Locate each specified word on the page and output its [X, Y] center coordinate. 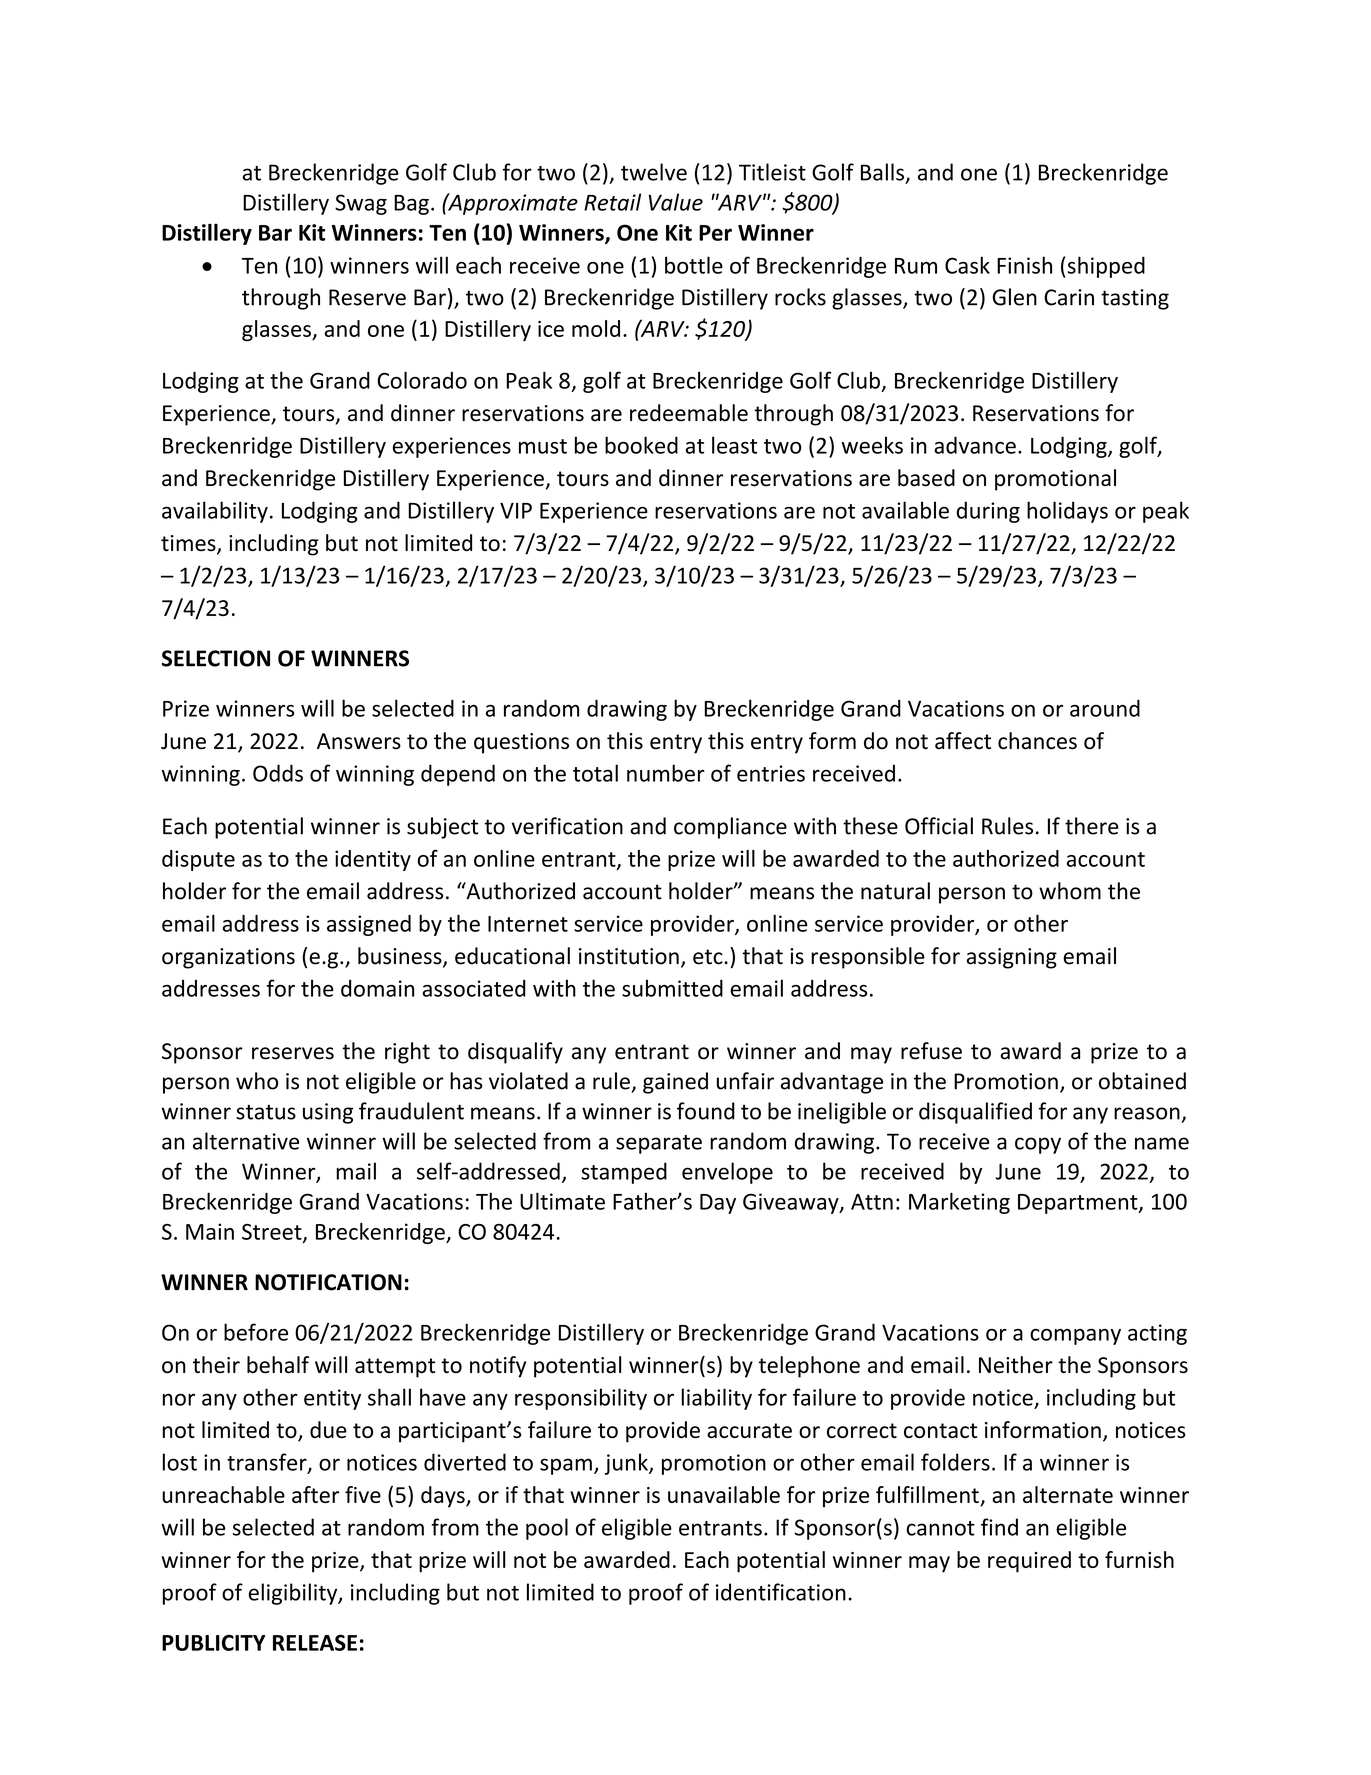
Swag [361, 204]
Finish [1024, 265]
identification [781, 1592]
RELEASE [315, 1642]
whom [1070, 891]
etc [709, 957]
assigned [369, 925]
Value [675, 202]
